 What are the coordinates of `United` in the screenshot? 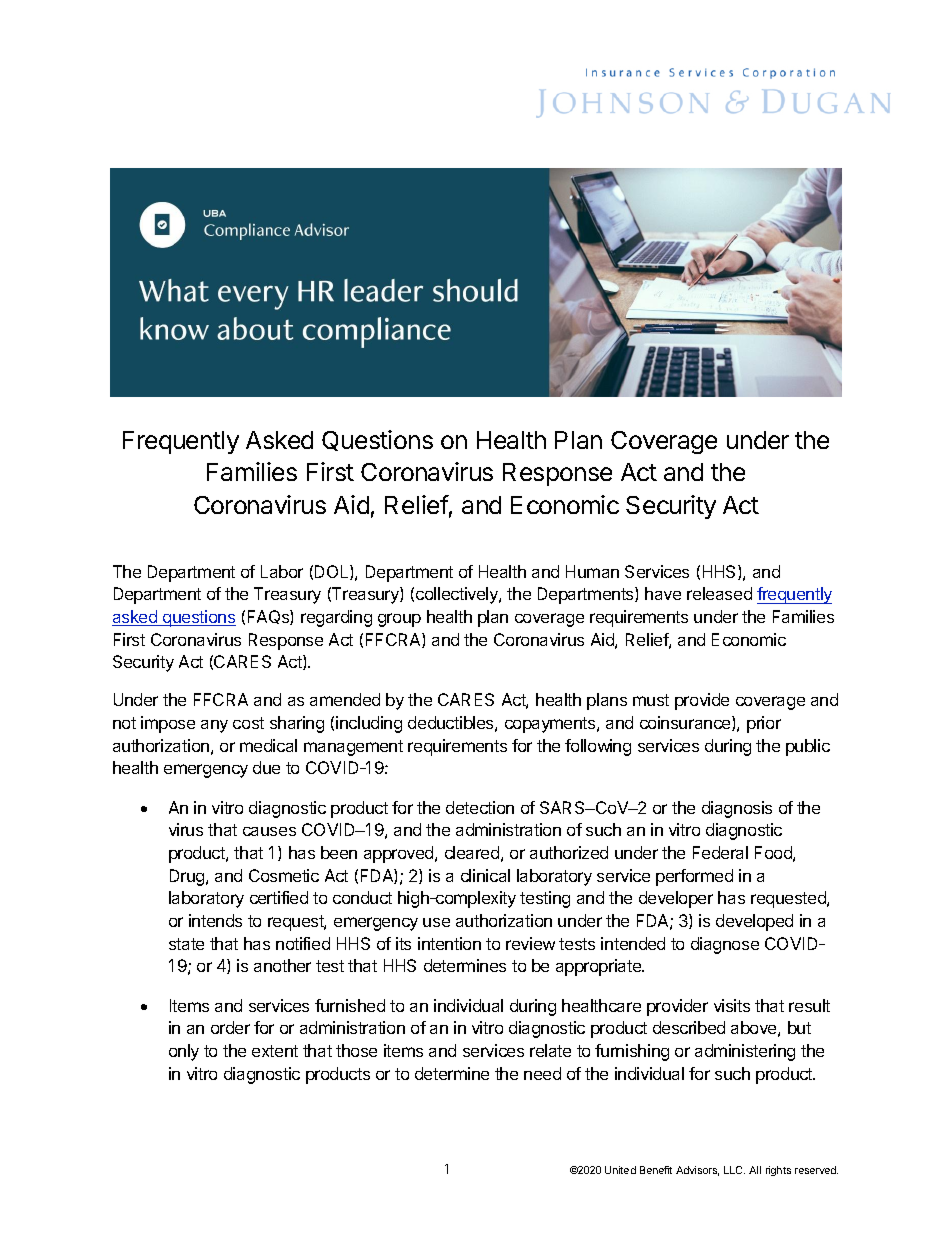 It's located at (620, 1170).
